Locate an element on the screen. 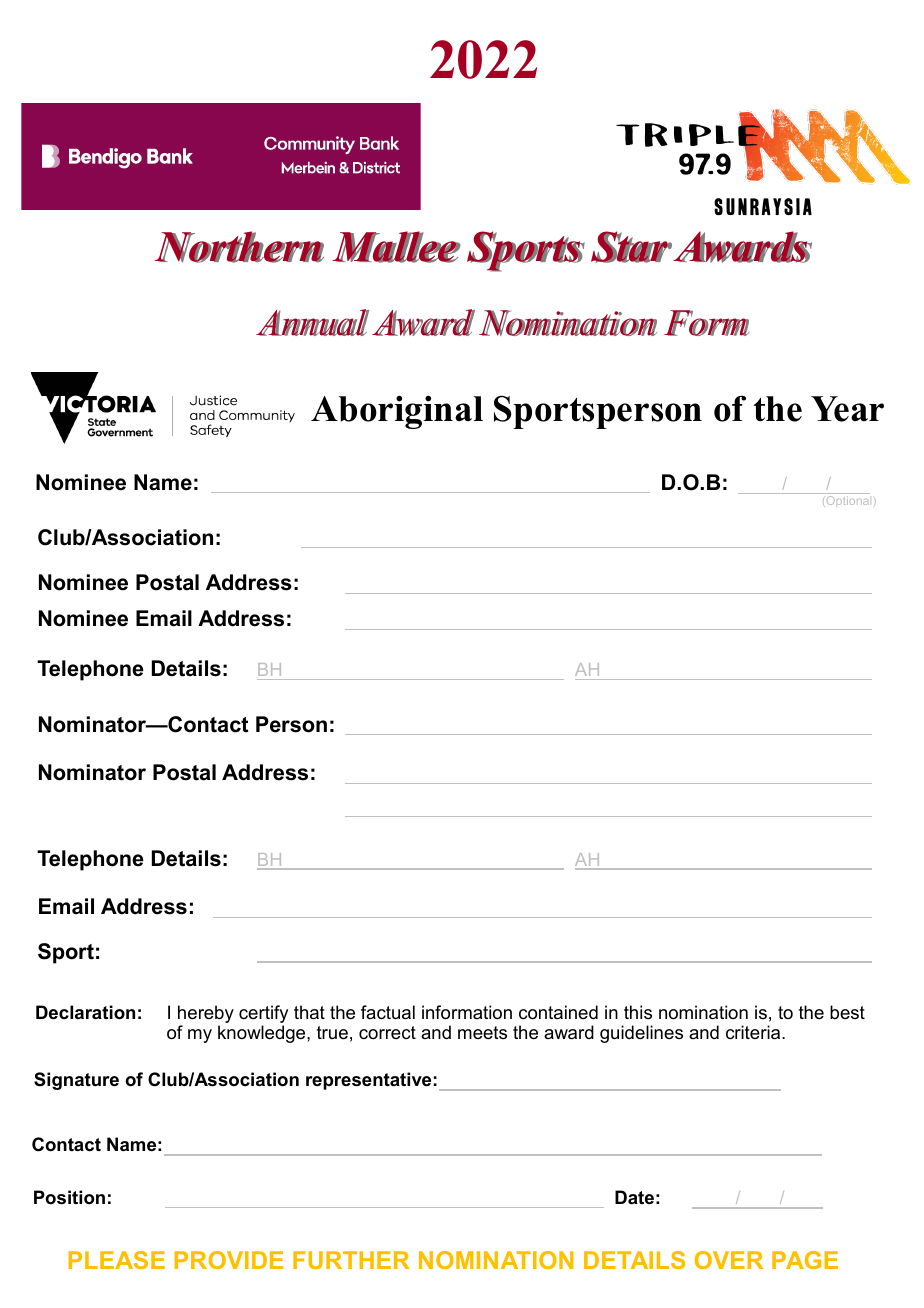  contained is located at coordinates (558, 1012).
